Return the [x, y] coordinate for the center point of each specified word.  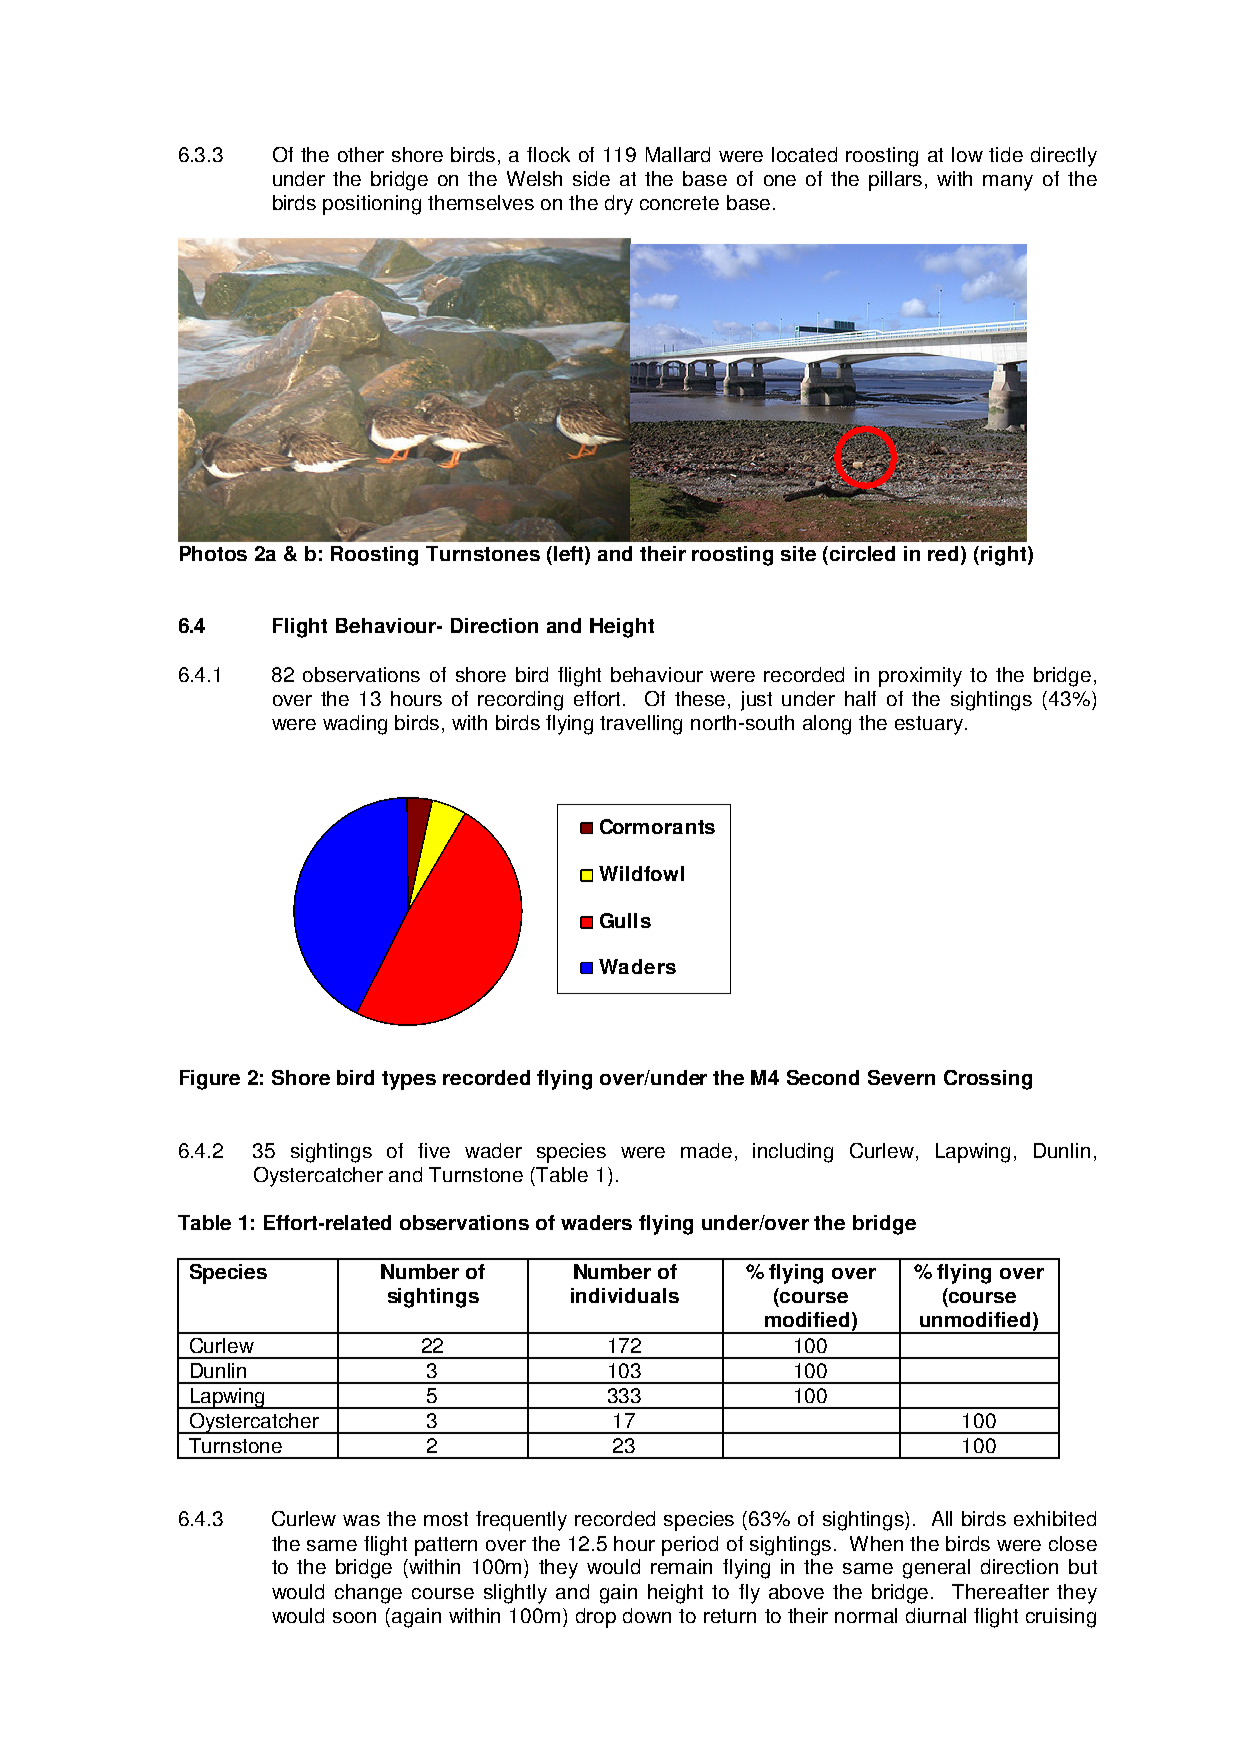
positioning [372, 205]
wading [355, 725]
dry [619, 205]
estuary [929, 725]
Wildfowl [641, 873]
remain [681, 1566]
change [368, 1594]
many [1008, 183]
